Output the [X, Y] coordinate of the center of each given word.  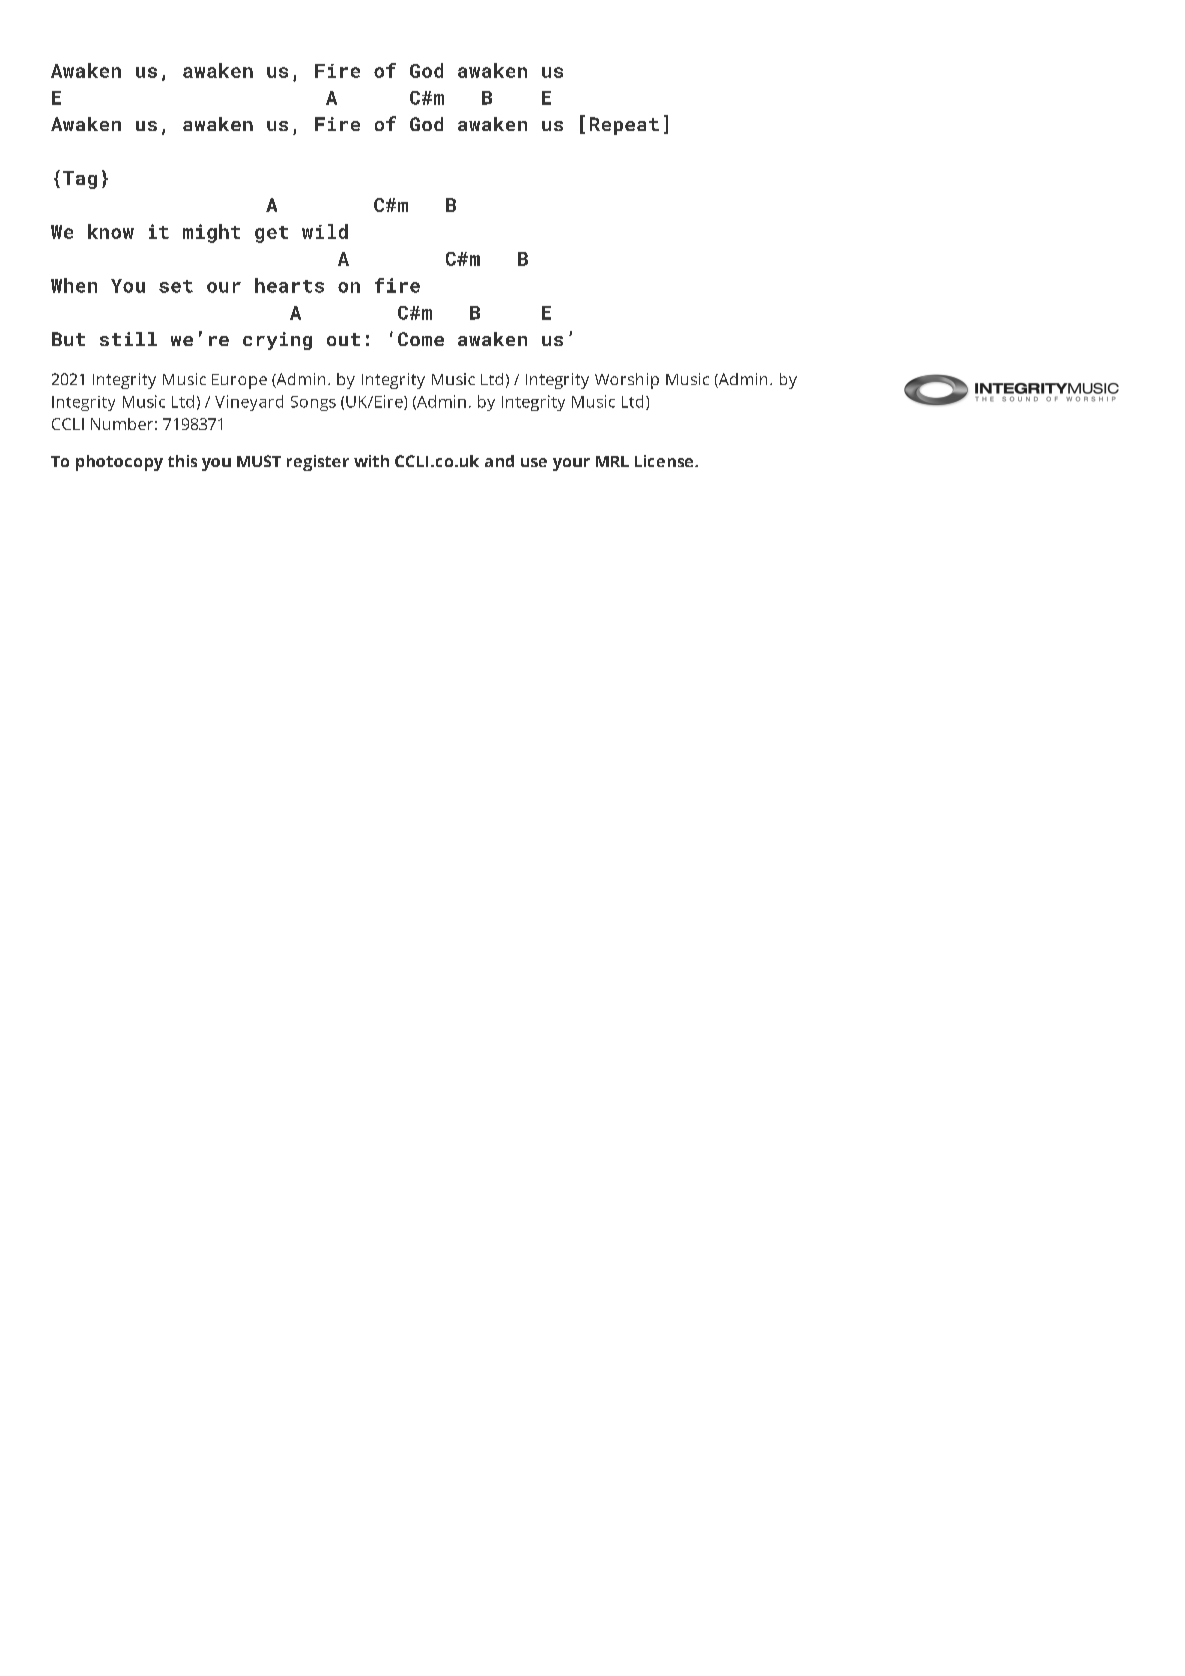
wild [325, 231]
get [271, 234]
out [343, 339]
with [371, 461]
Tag [80, 180]
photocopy [119, 463]
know [111, 231]
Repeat [624, 126]
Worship [627, 381]
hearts [289, 285]
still [128, 339]
